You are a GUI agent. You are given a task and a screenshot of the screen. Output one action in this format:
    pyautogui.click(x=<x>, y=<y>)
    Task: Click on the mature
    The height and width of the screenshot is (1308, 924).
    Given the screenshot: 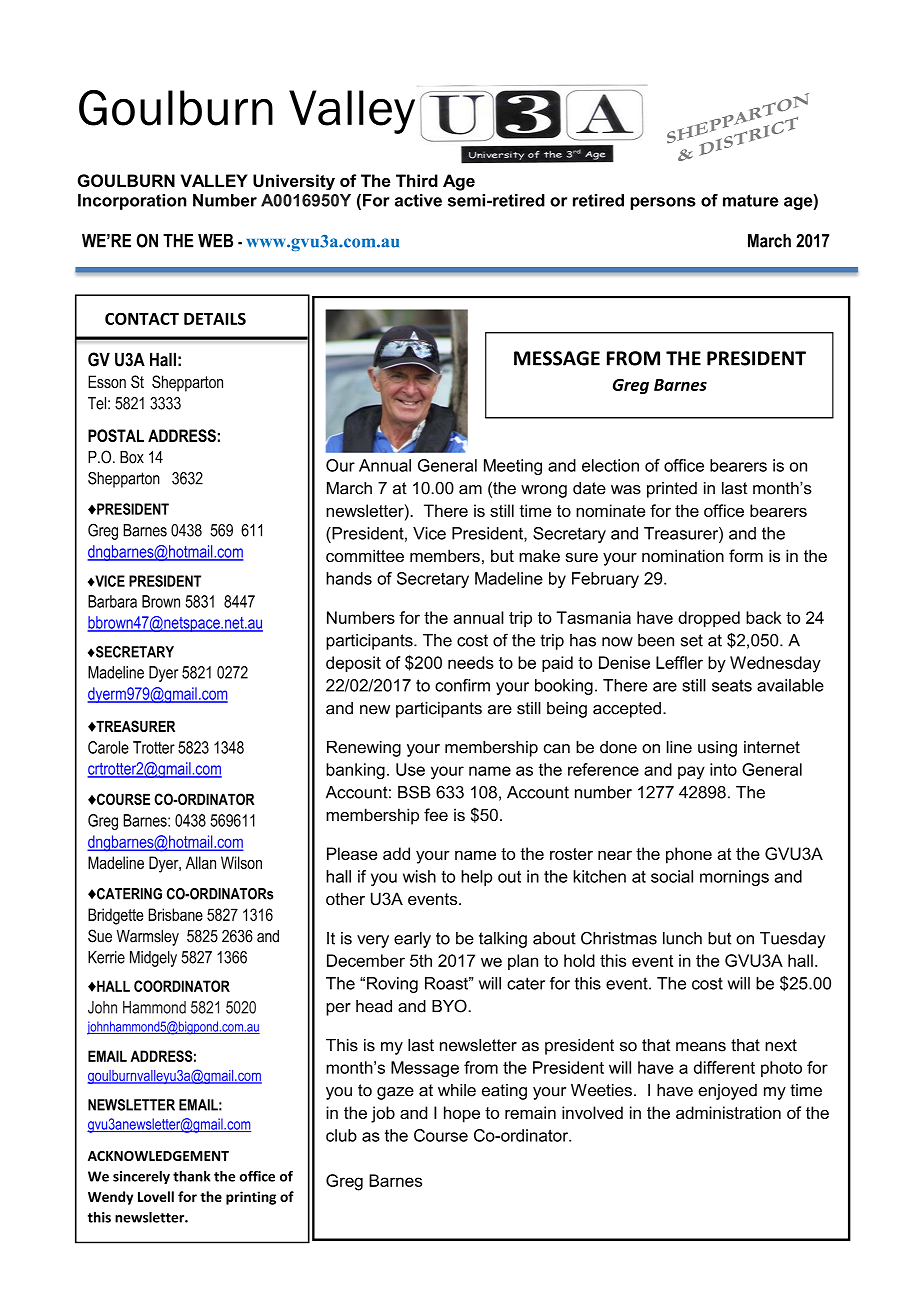 What is the action you would take?
    pyautogui.click(x=750, y=200)
